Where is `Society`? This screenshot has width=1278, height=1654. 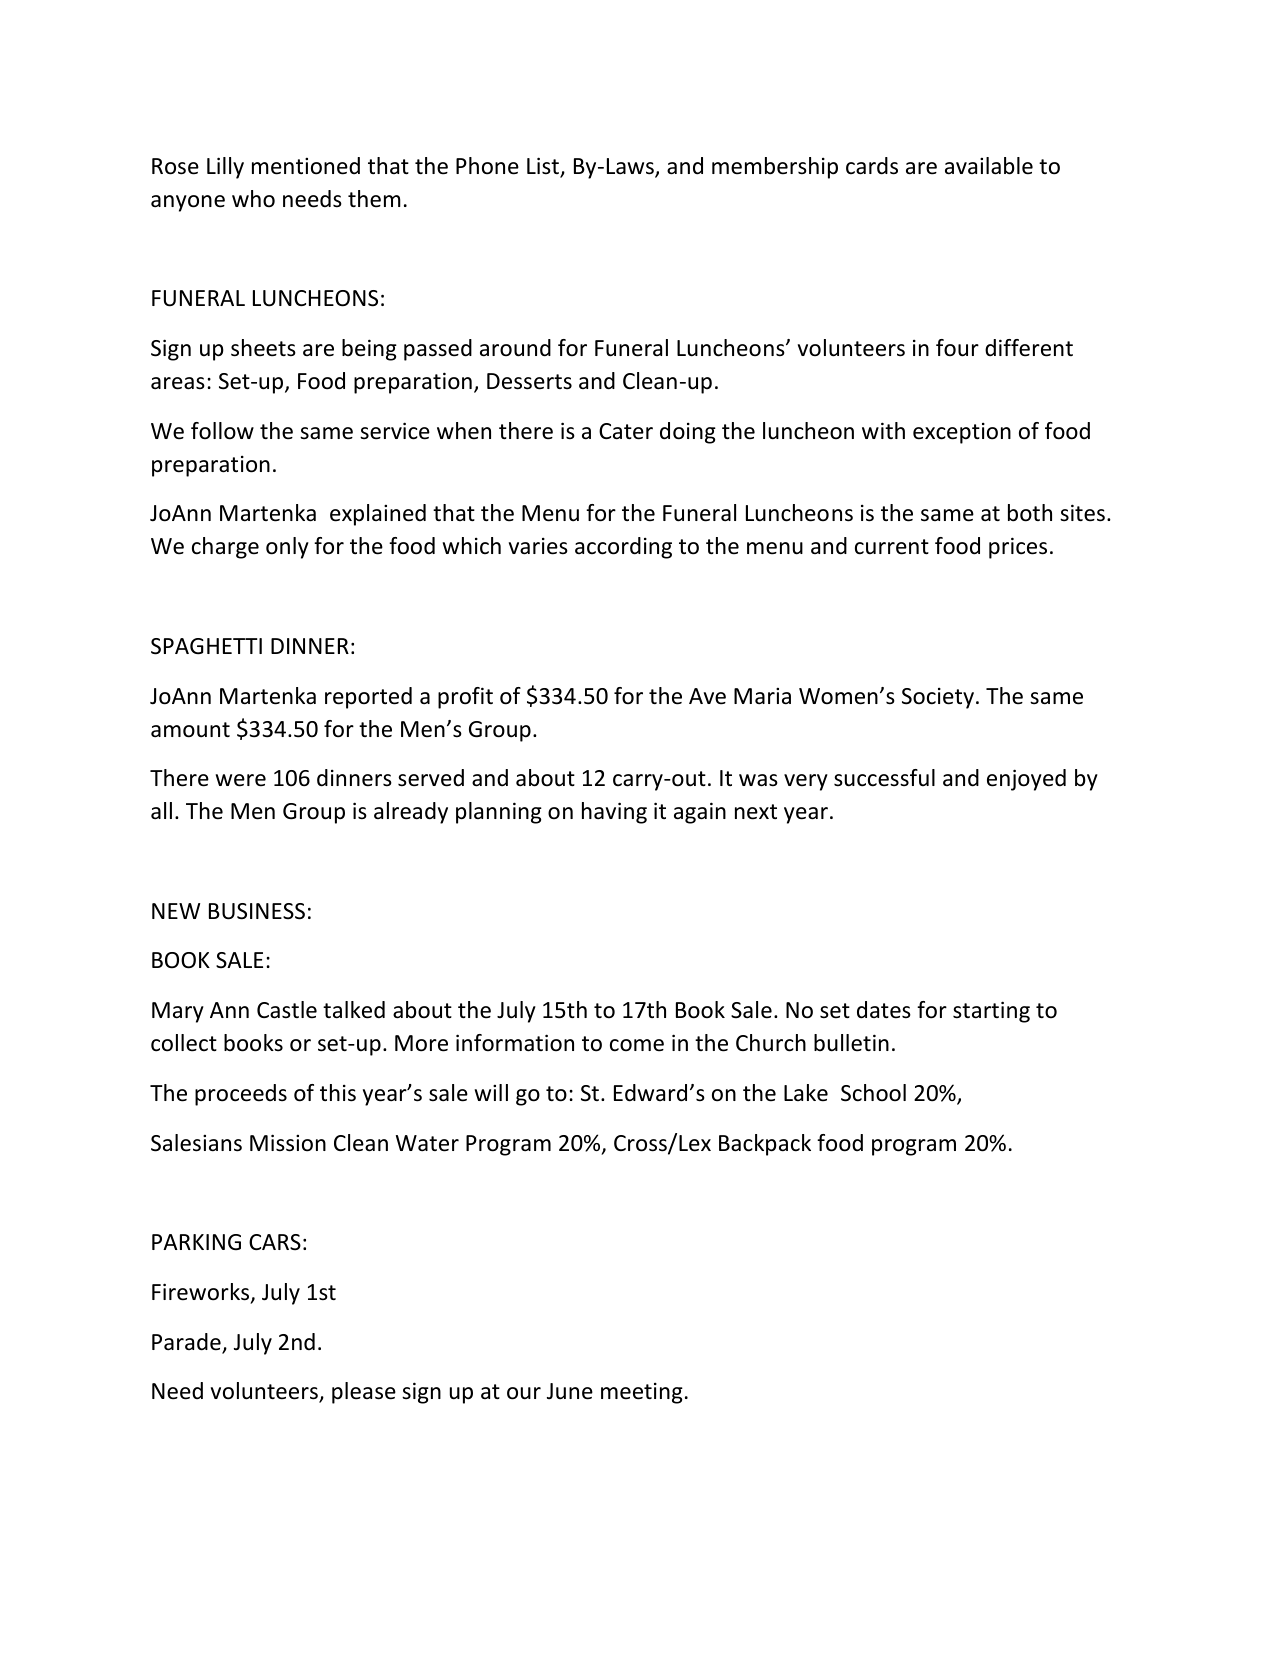 Society is located at coordinates (939, 698).
